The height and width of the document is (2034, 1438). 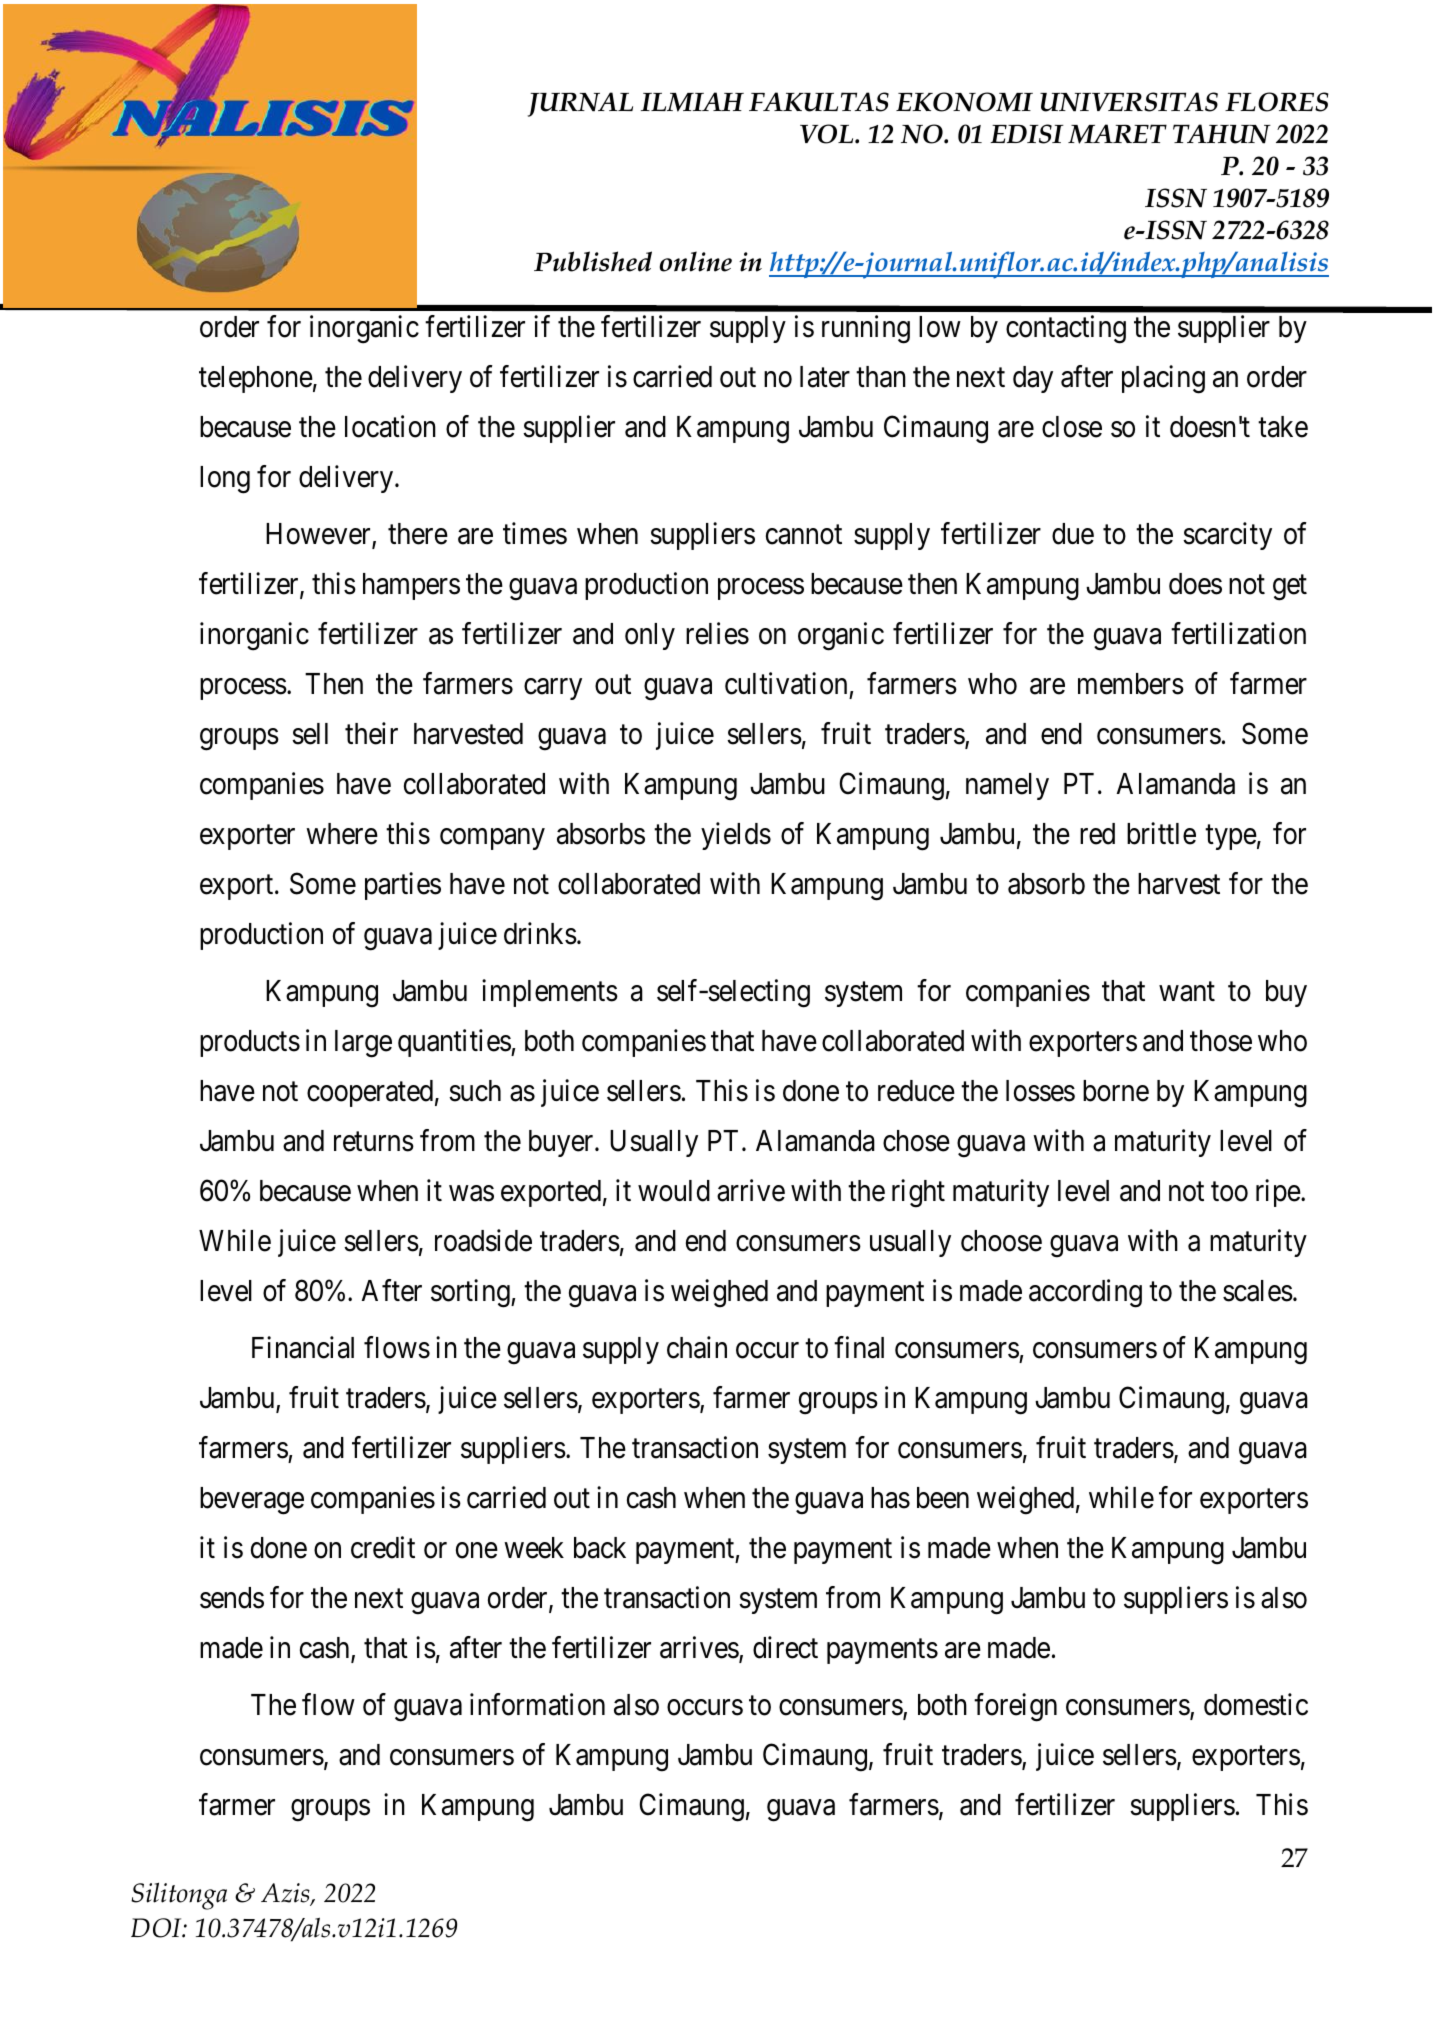 I want to click on where, so click(x=342, y=834).
